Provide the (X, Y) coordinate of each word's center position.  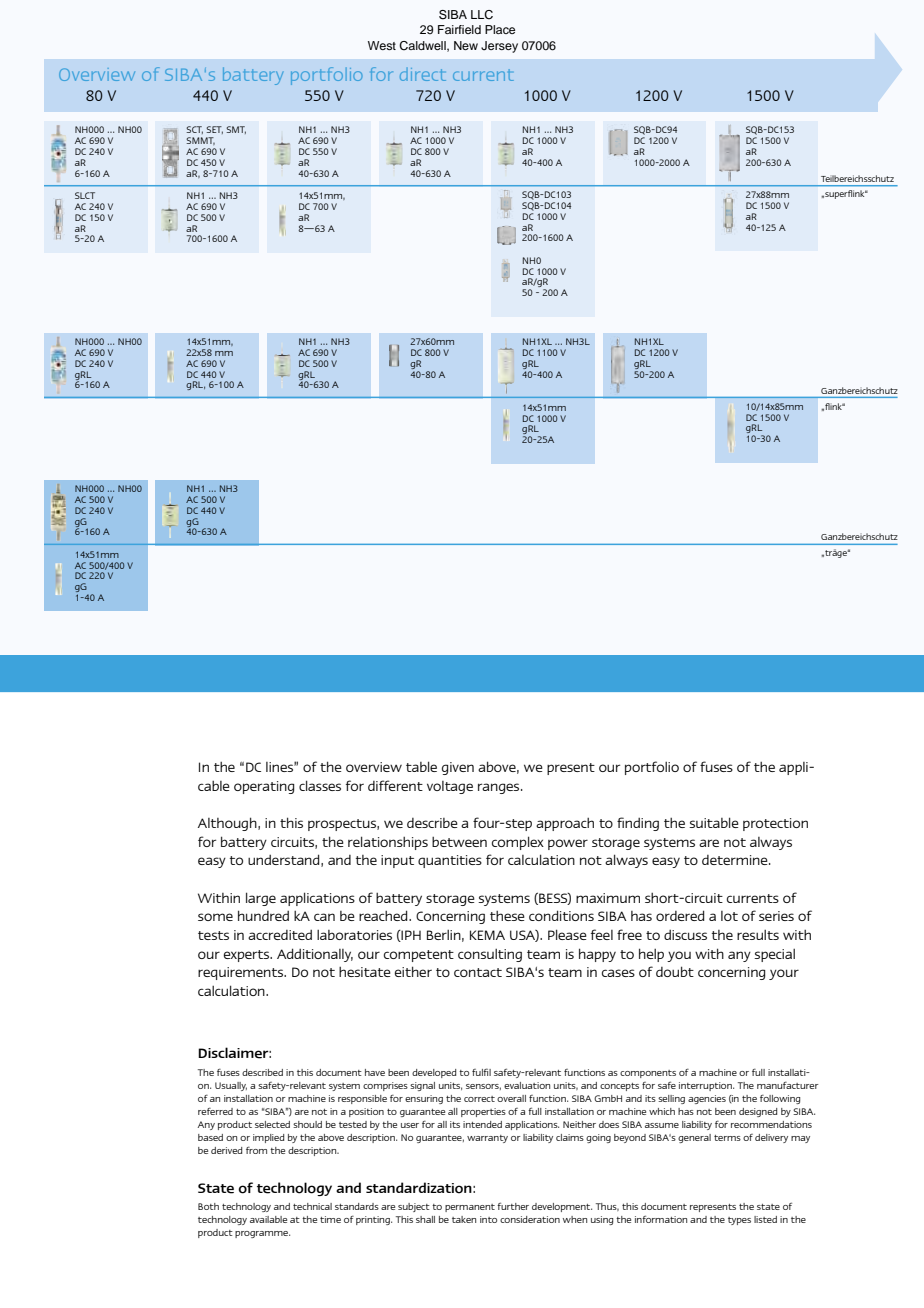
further (513, 1206)
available (268, 1219)
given (458, 768)
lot (729, 916)
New (466, 45)
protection (775, 824)
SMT (236, 130)
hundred (263, 915)
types (739, 1221)
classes (320, 785)
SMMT (200, 141)
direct (423, 74)
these (507, 916)
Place (500, 29)
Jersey (499, 47)
